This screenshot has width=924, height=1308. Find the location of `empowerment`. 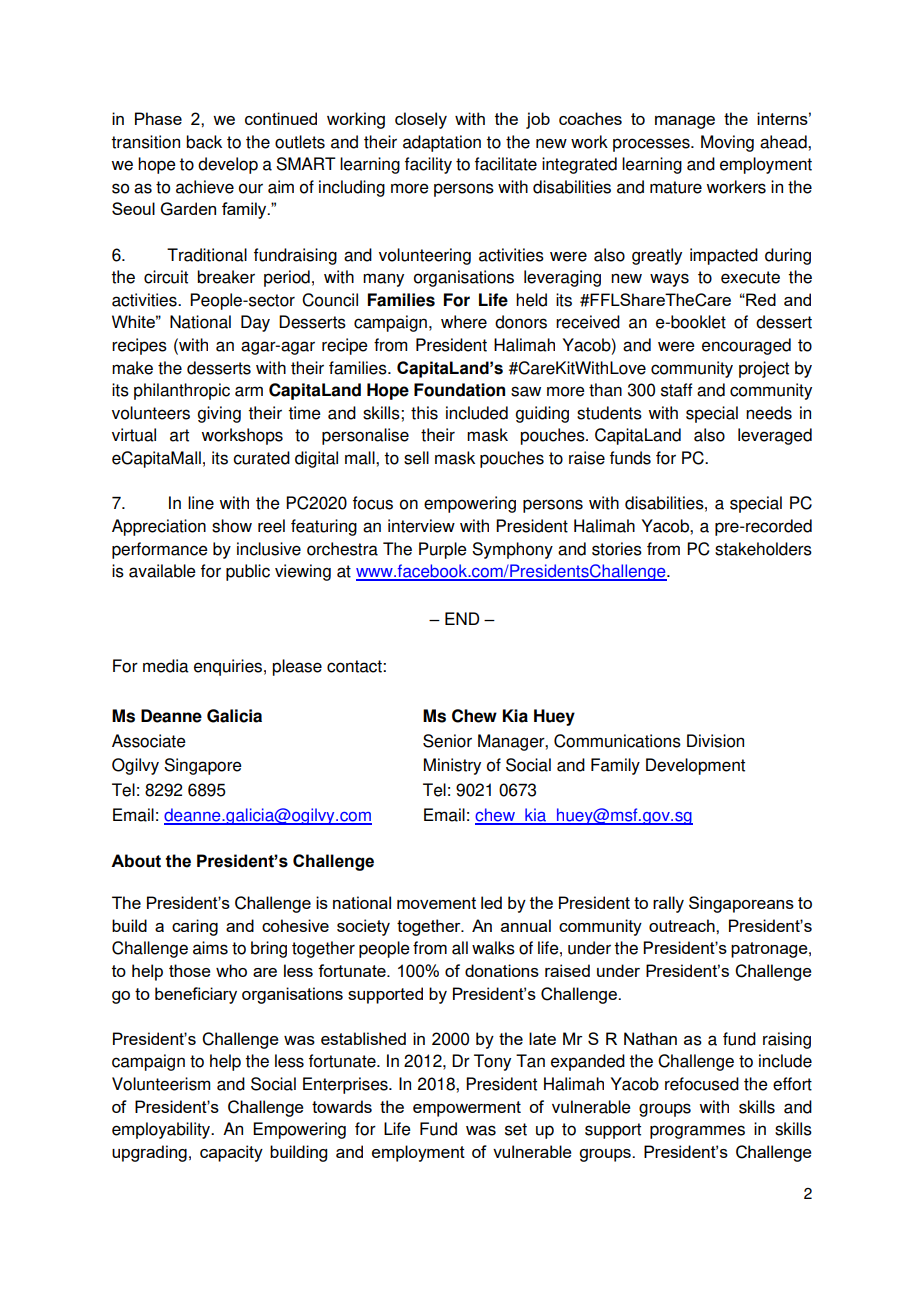

empowerment is located at coordinates (467, 1109).
